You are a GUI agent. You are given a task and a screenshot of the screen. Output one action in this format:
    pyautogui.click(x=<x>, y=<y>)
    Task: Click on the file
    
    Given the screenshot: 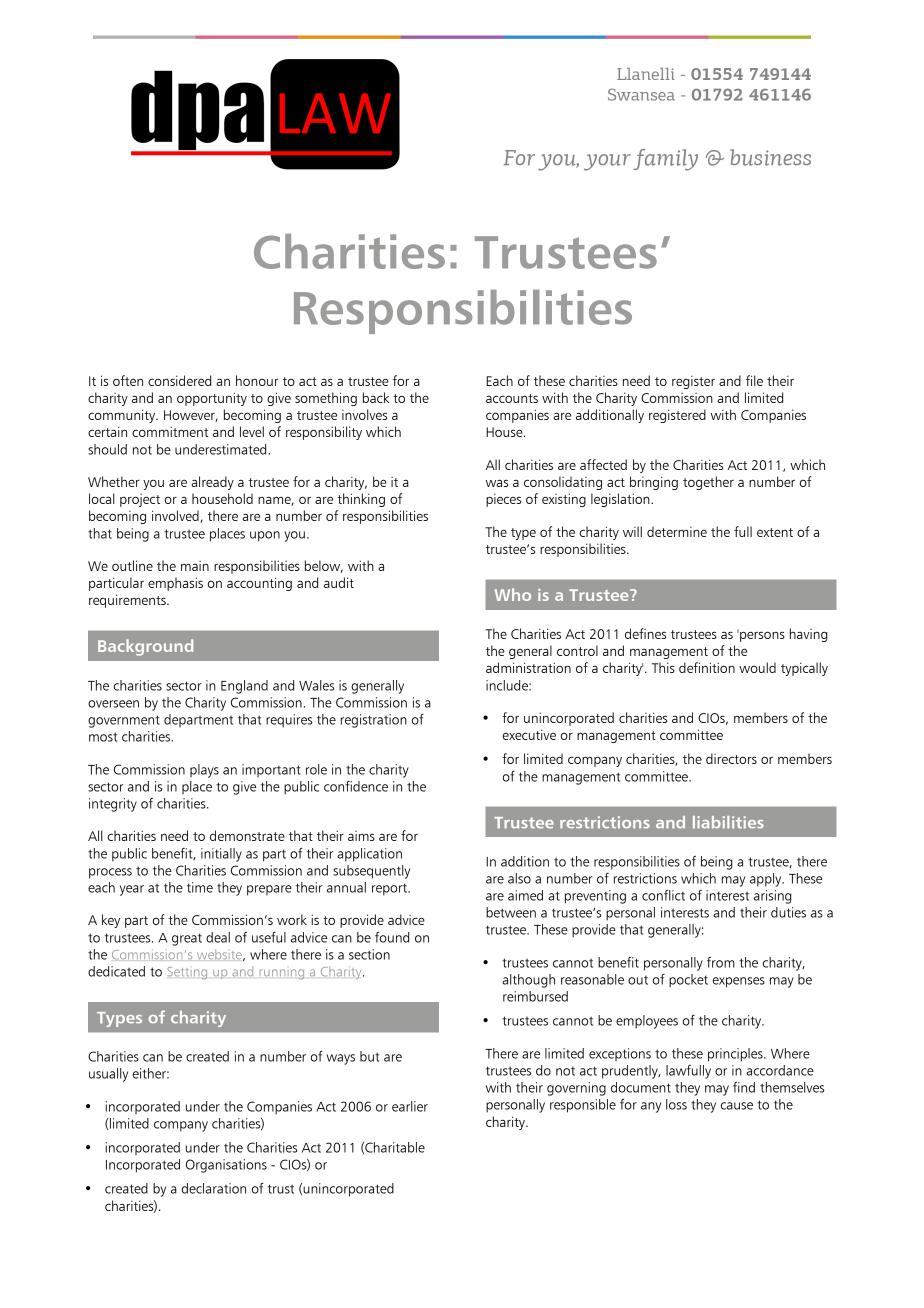 What is the action you would take?
    pyautogui.click(x=754, y=380)
